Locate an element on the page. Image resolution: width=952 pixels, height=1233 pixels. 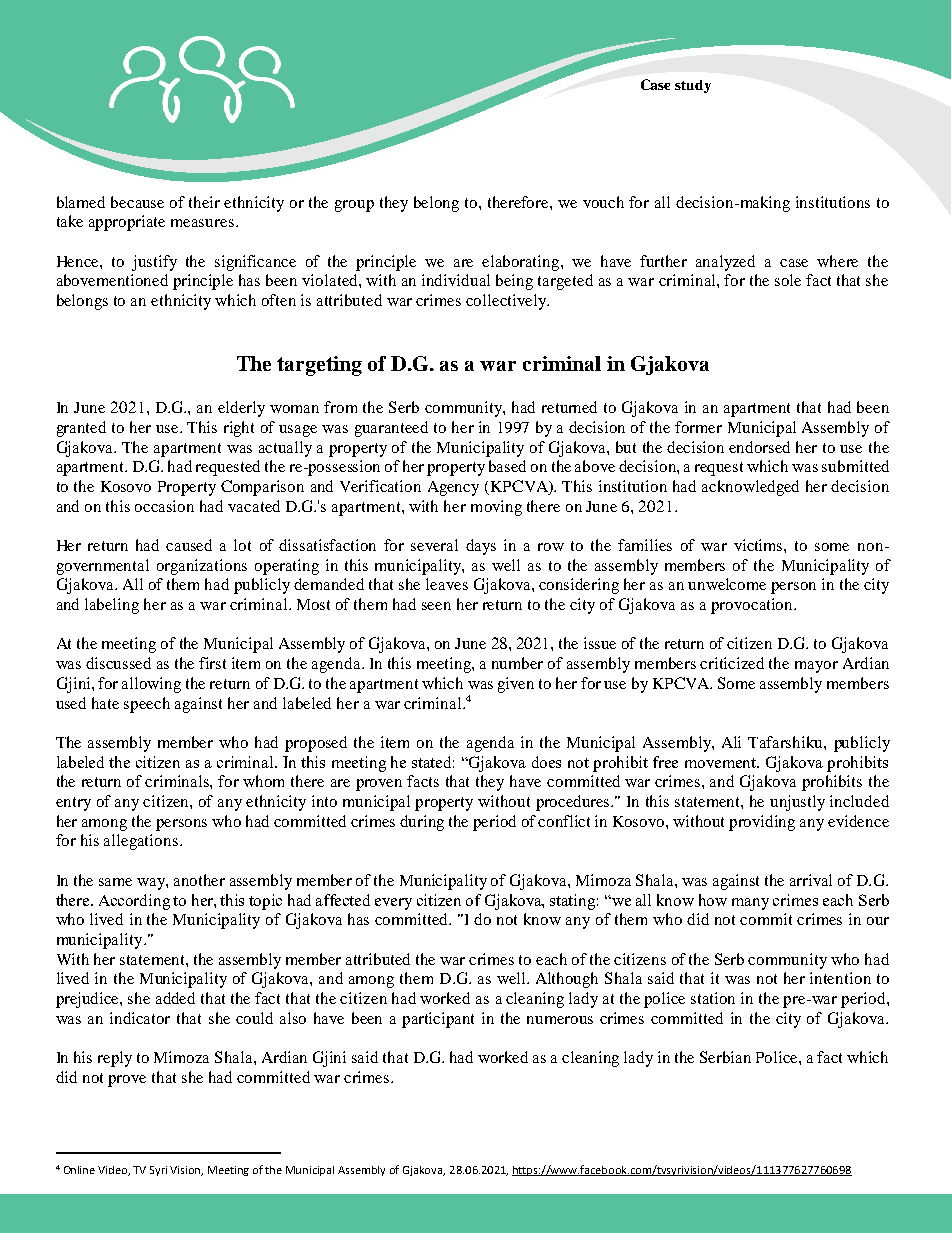
group is located at coordinates (354, 206).
